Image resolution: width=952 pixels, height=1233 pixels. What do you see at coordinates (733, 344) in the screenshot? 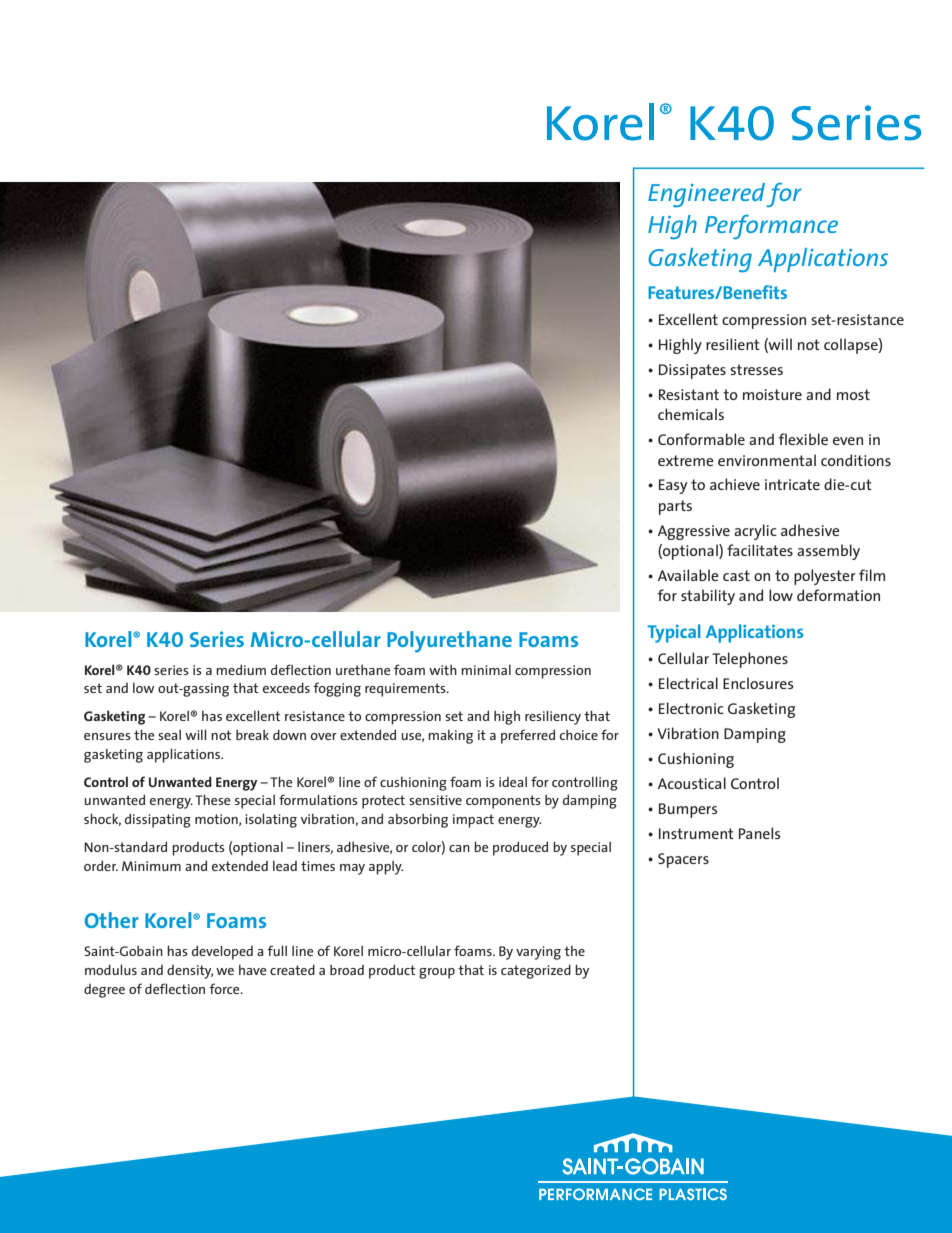
I see `resilient` at bounding box center [733, 344].
